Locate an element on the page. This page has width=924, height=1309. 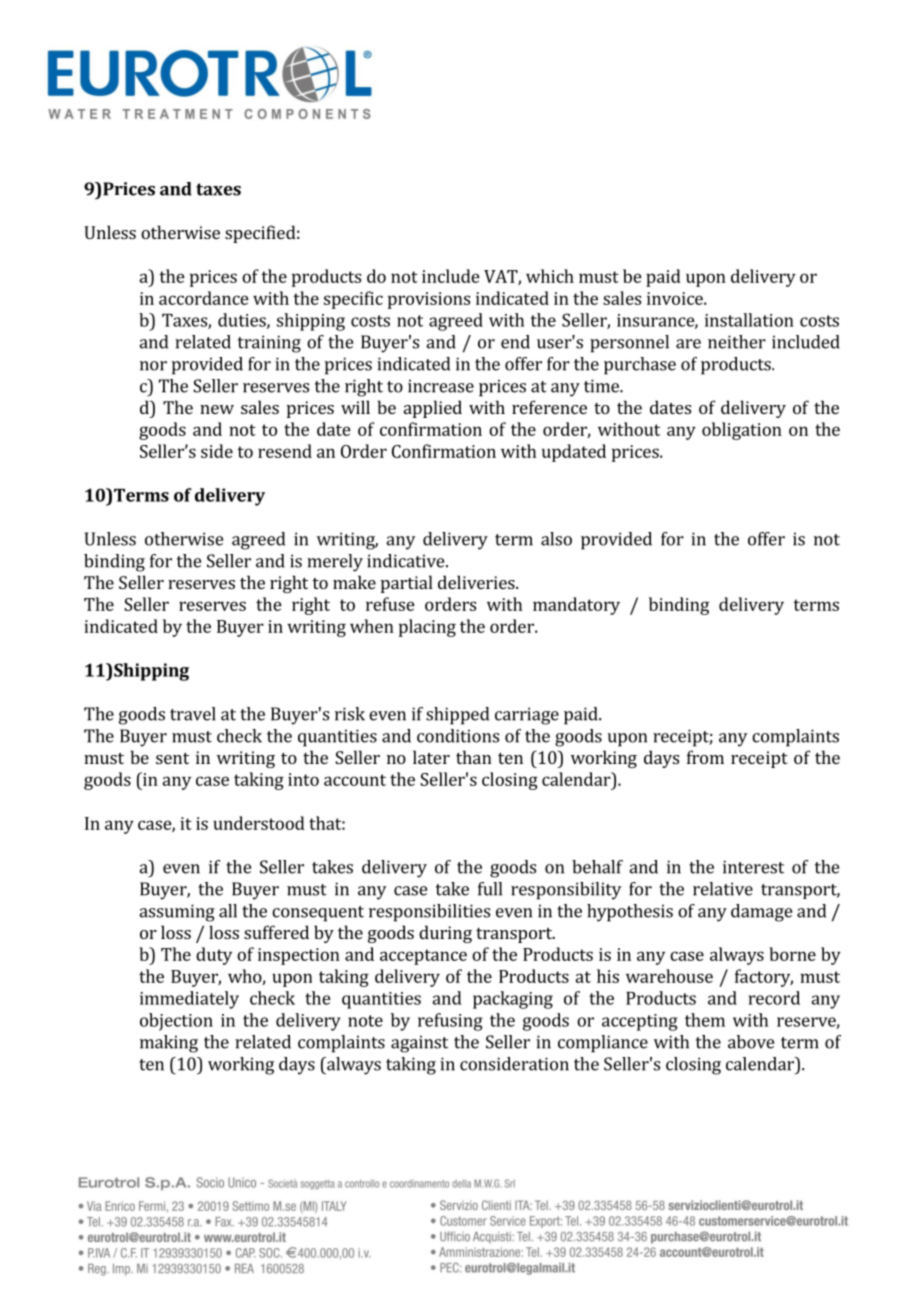
installation is located at coordinates (749, 320).
